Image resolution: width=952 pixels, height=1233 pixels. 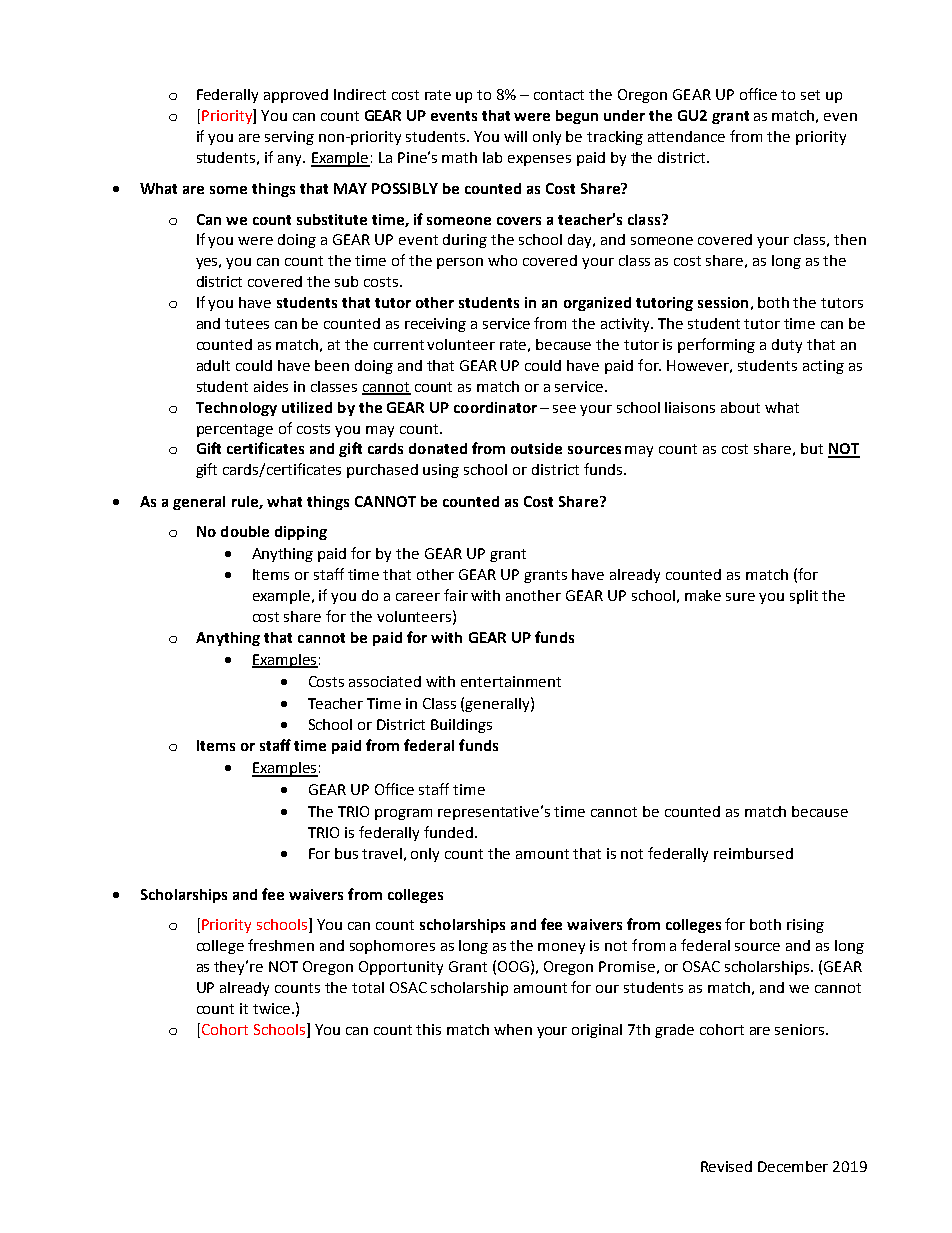 What do you see at coordinates (793, 1166) in the screenshot?
I see `December` at bounding box center [793, 1166].
